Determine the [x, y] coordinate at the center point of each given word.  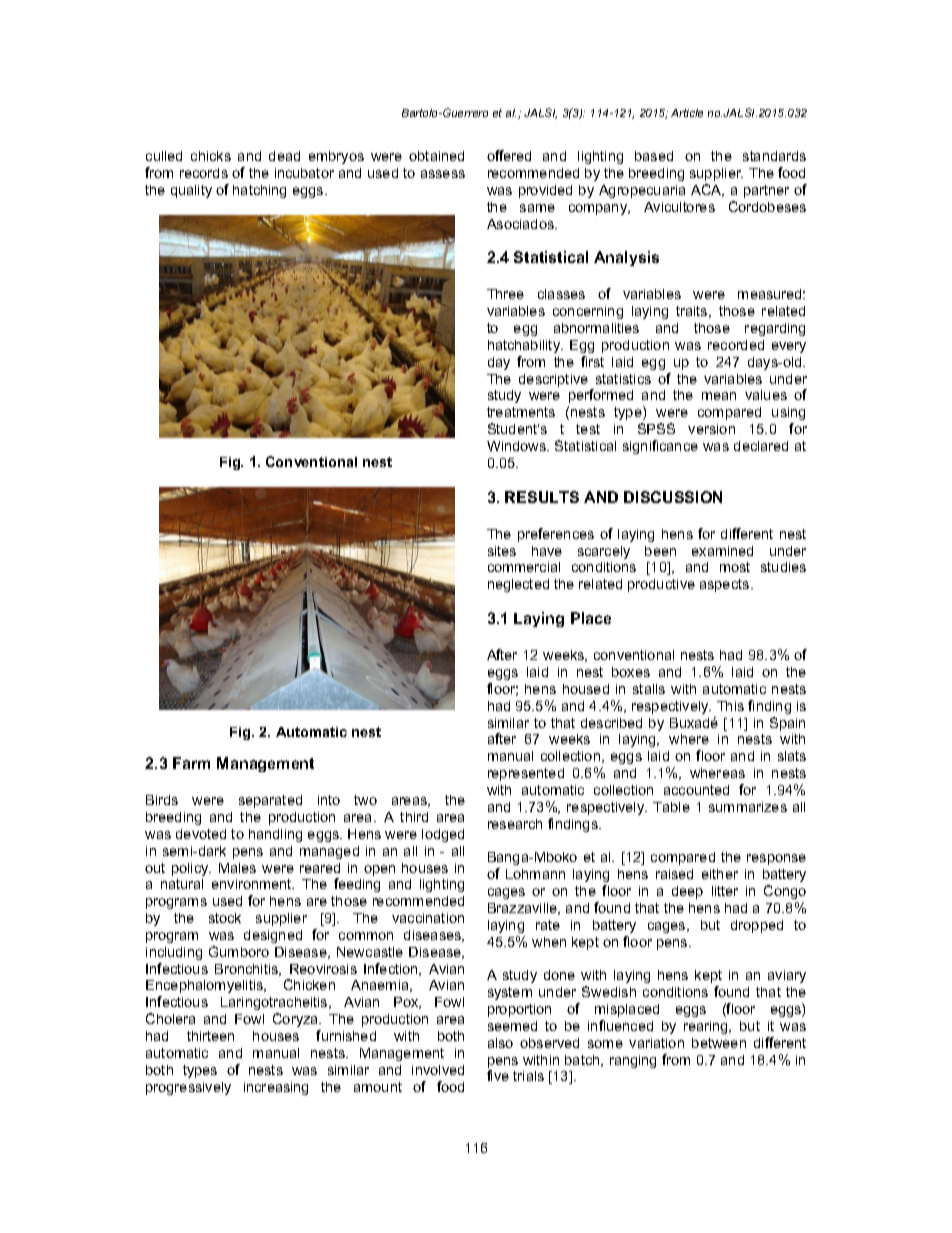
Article [687, 113]
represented [526, 774]
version [711, 429]
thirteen [210, 1036]
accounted [696, 790]
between [719, 1043]
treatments [521, 412]
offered [509, 155]
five [498, 1075]
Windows [517, 446]
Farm [191, 763]
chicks [211, 156]
